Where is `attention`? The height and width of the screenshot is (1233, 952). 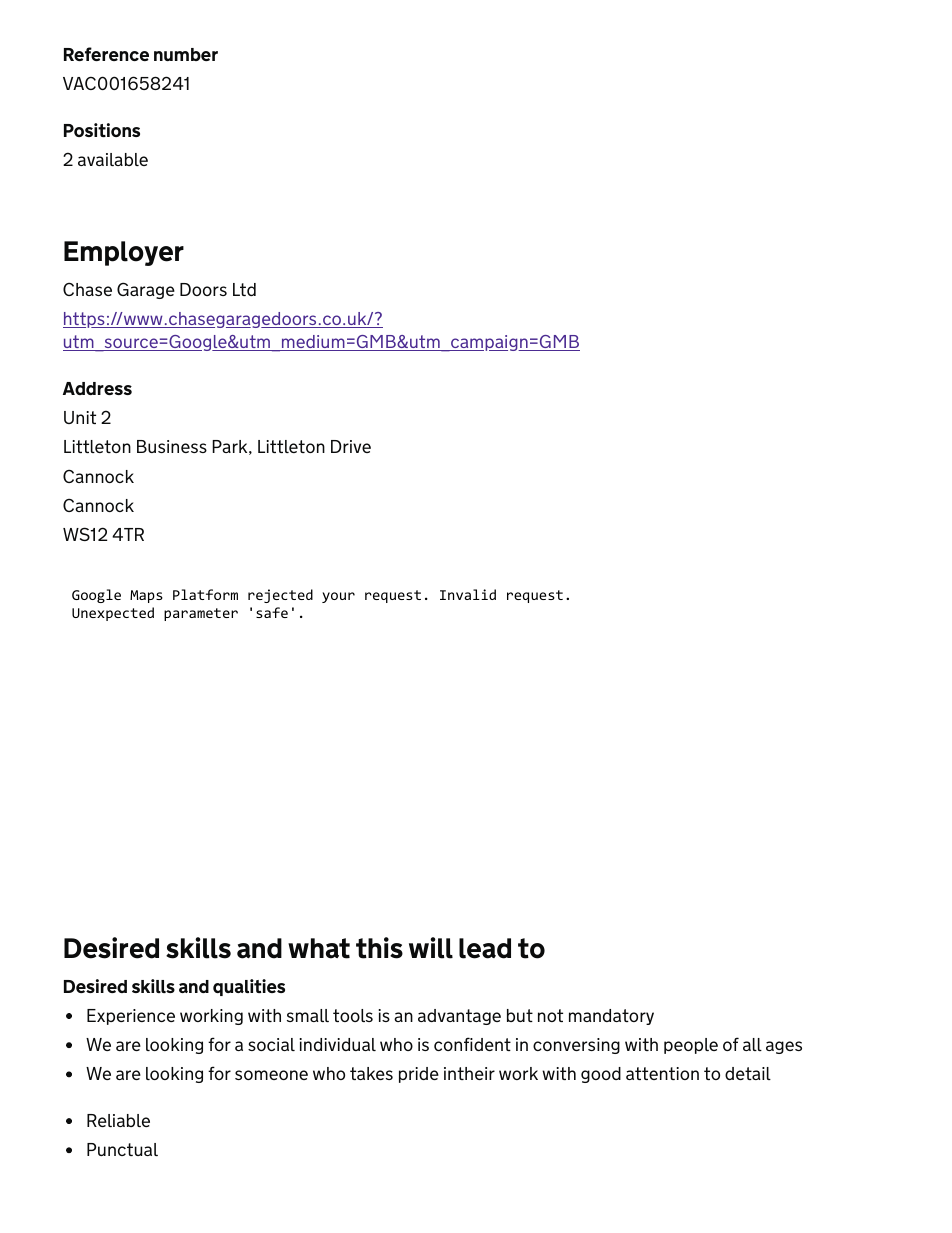 attention is located at coordinates (662, 1073).
